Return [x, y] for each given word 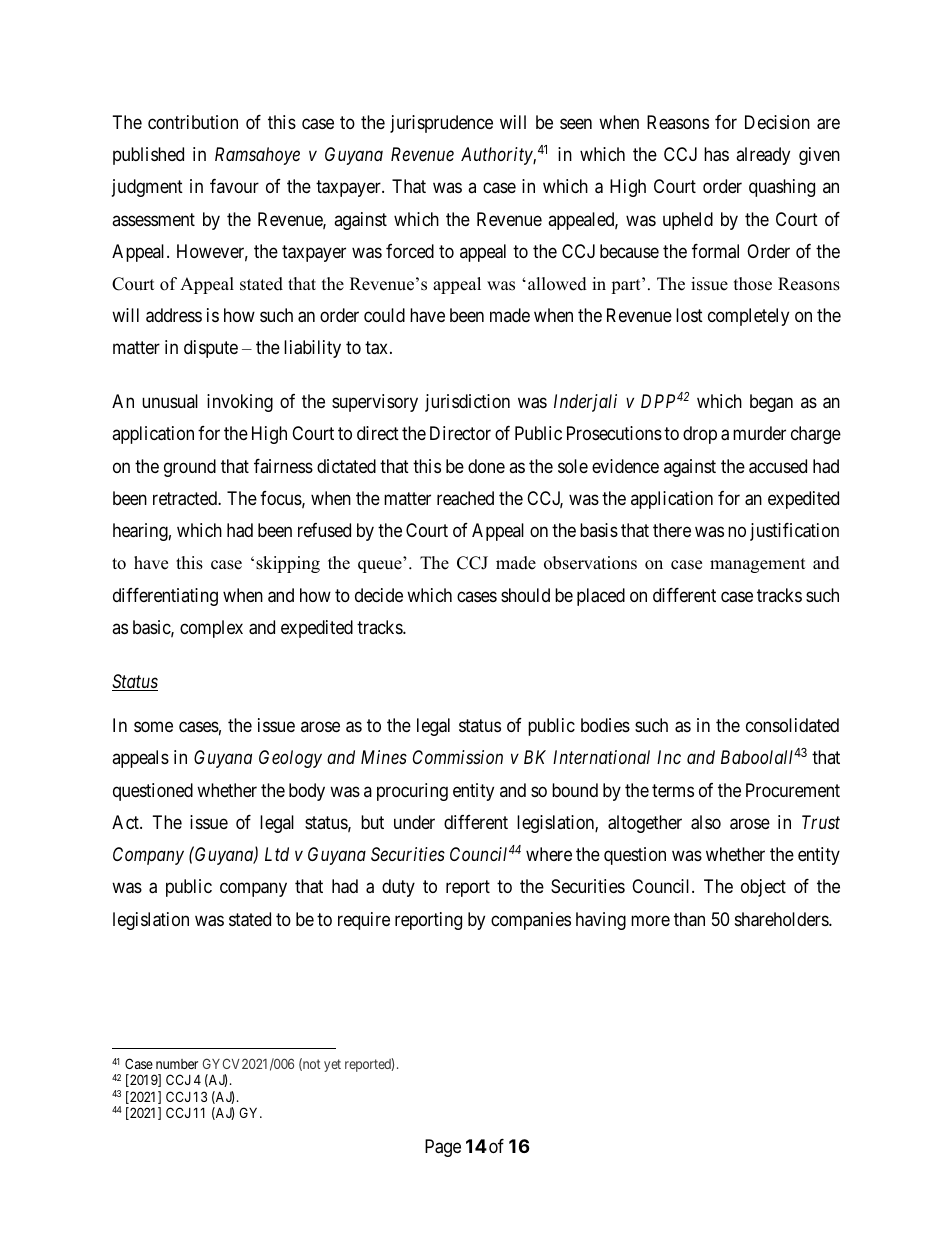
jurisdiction [467, 403]
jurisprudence [441, 124]
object [763, 888]
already [763, 156]
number [177, 1064]
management [758, 565]
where [549, 854]
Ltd [277, 854]
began [771, 403]
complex [211, 629]
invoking [240, 403]
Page [443, 1148]
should [525, 595]
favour [234, 186]
